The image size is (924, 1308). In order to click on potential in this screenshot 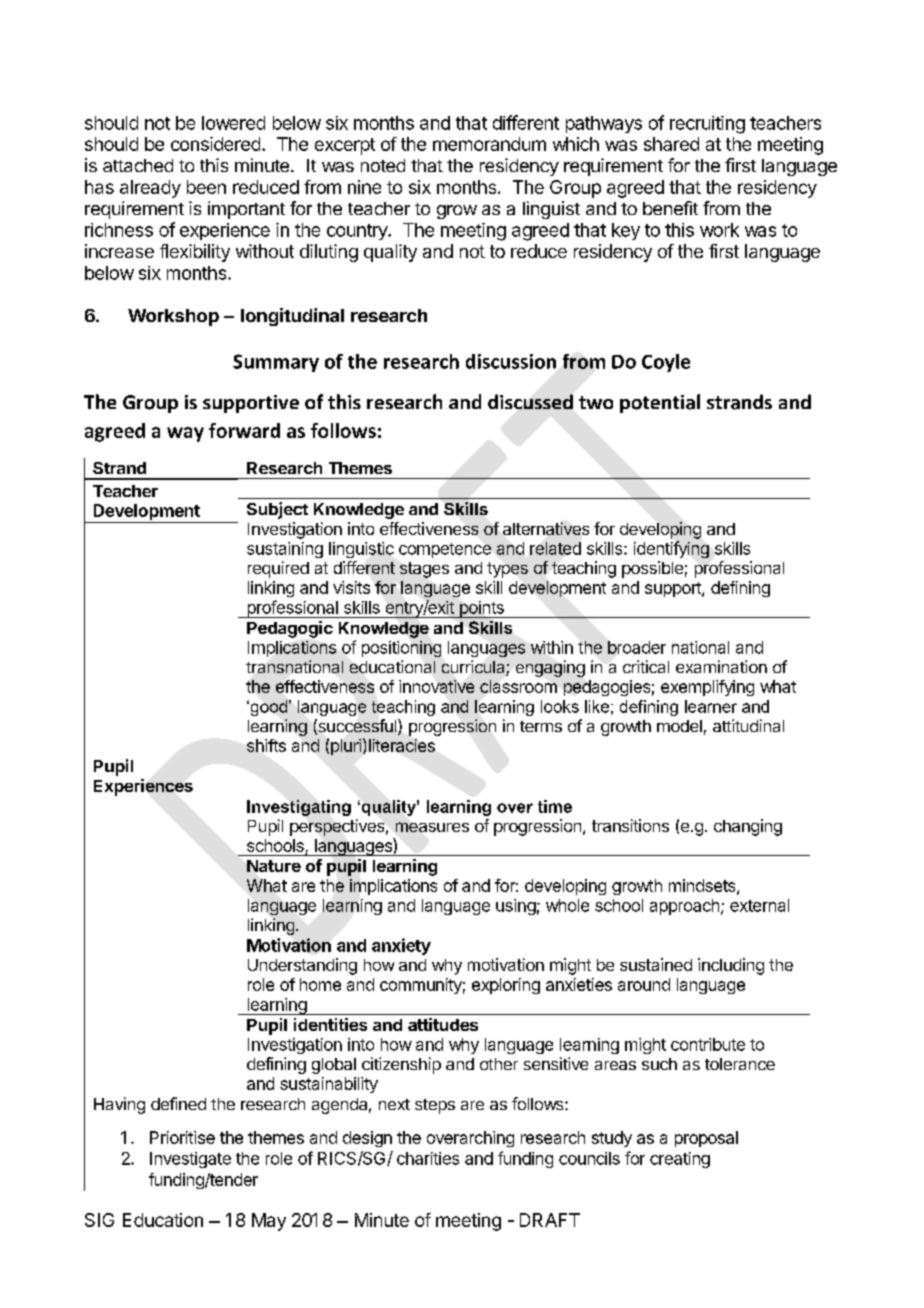, I will do `click(660, 403)`.
